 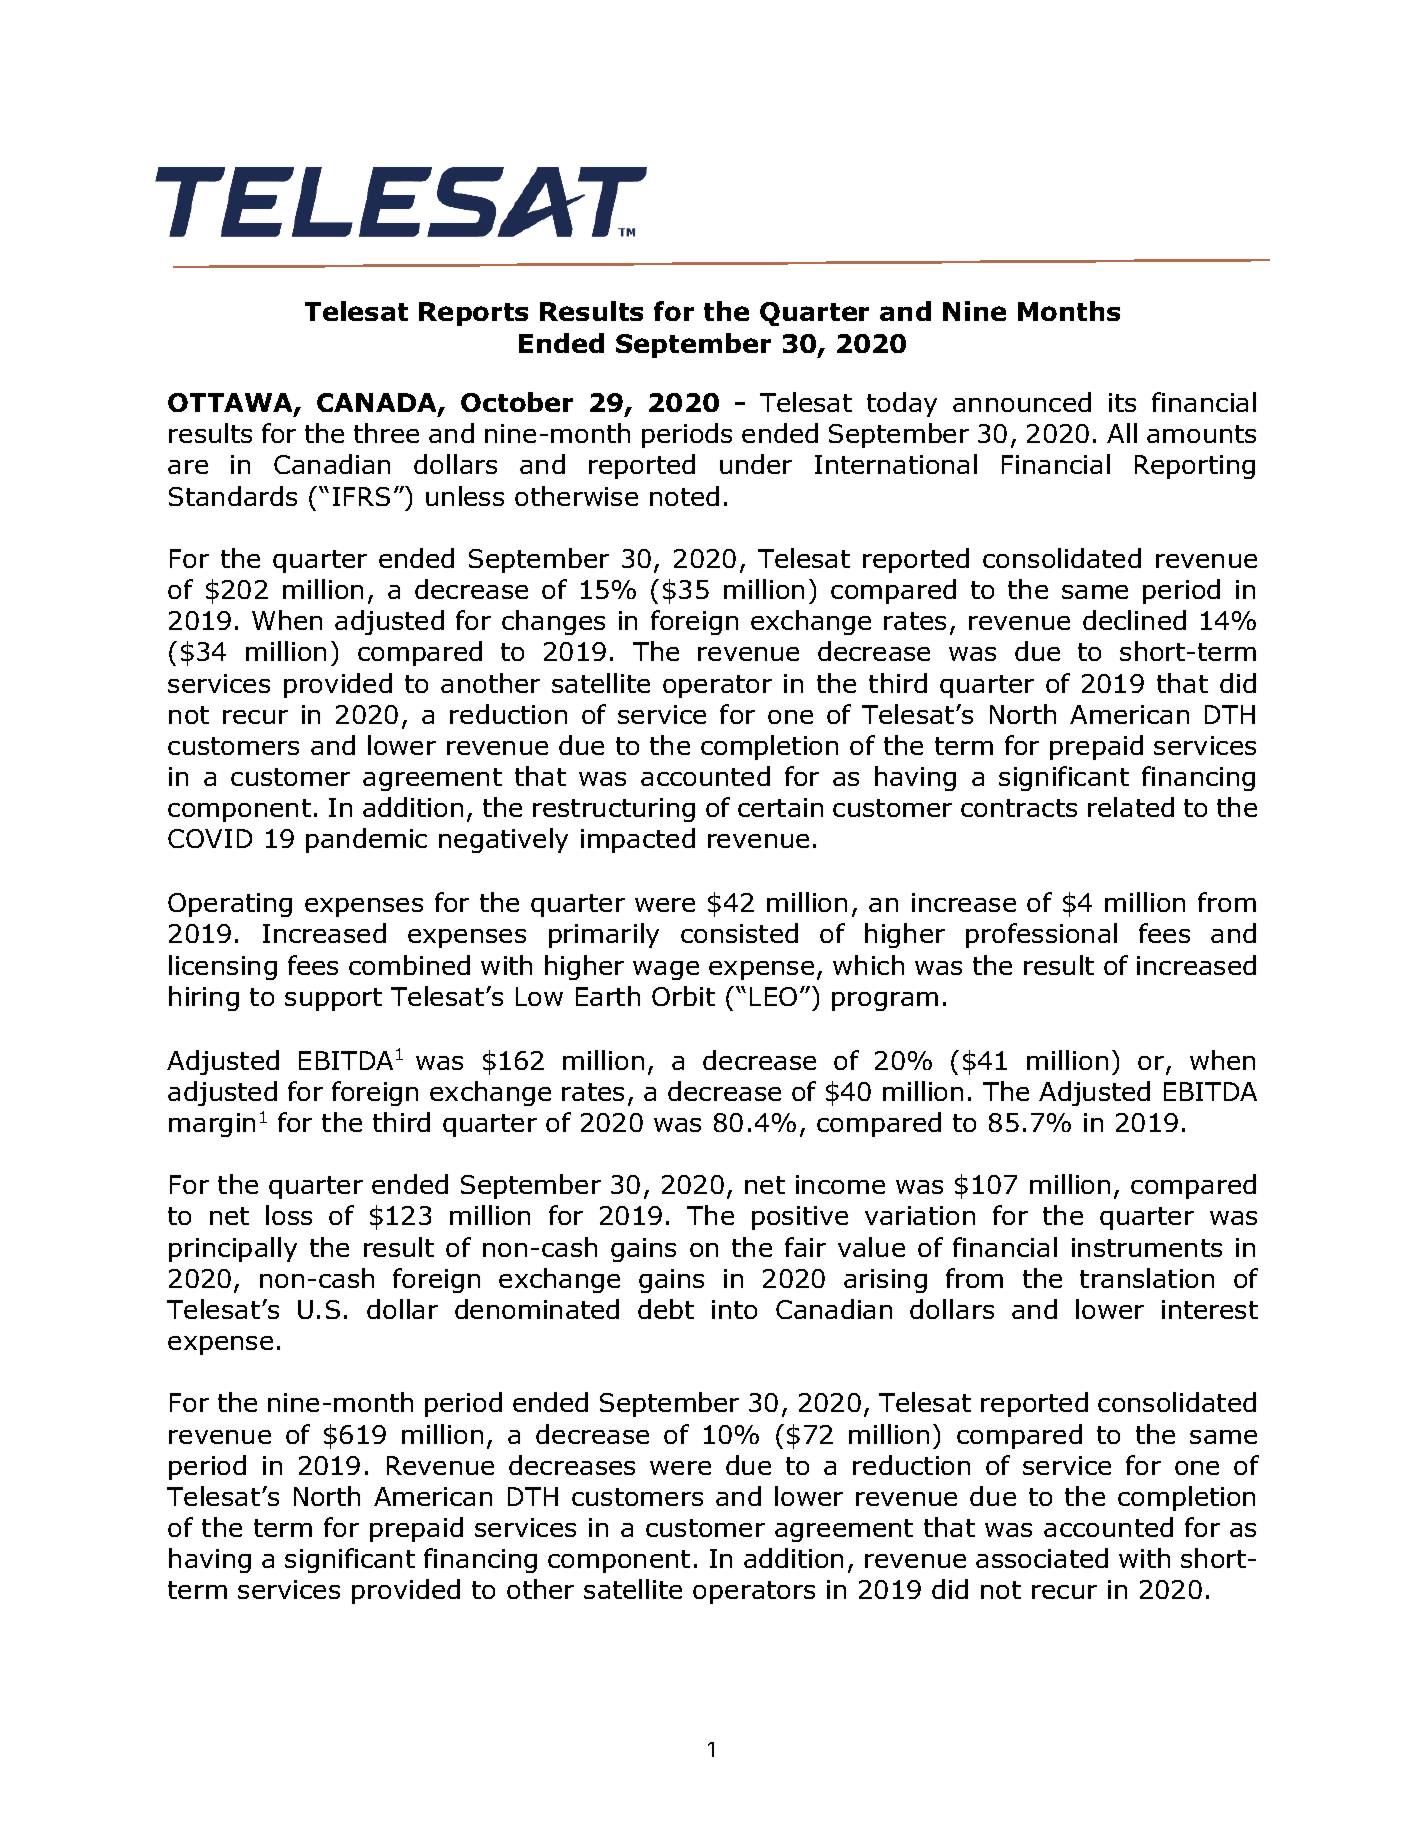 I want to click on denominated, so click(x=537, y=1309).
